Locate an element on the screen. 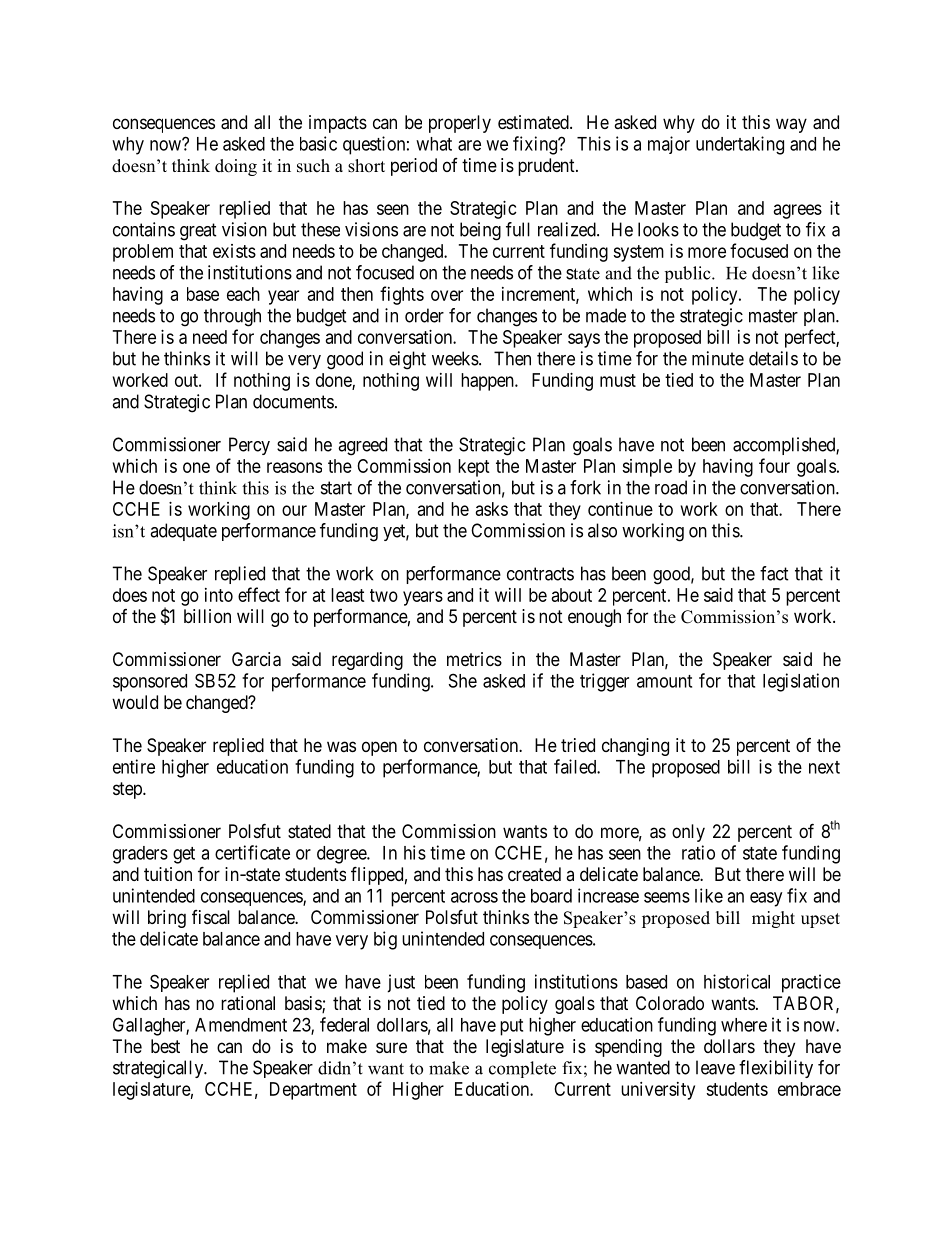 This screenshot has height=1233, width=952. metrics is located at coordinates (474, 659).
